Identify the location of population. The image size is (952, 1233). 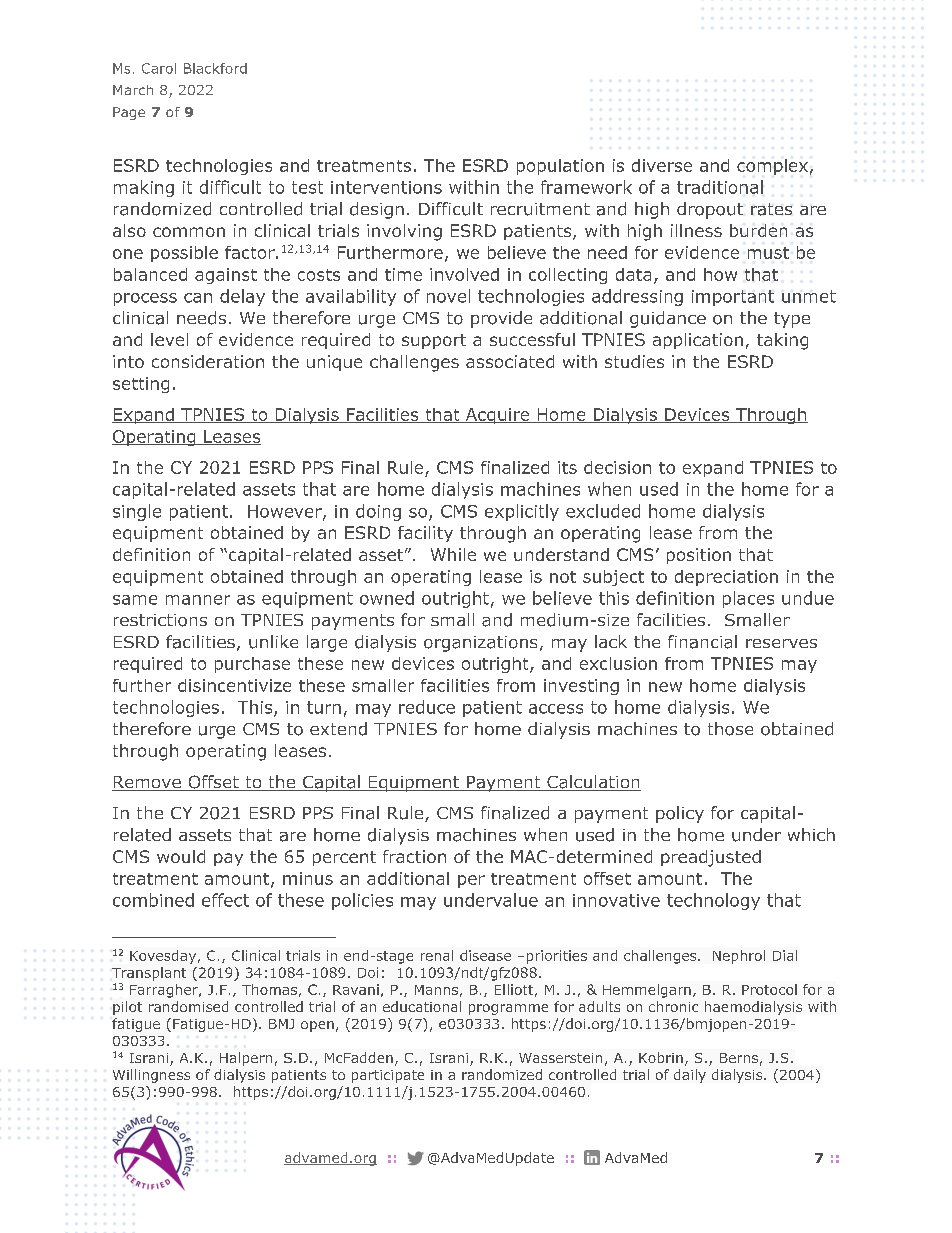
(560, 167).
